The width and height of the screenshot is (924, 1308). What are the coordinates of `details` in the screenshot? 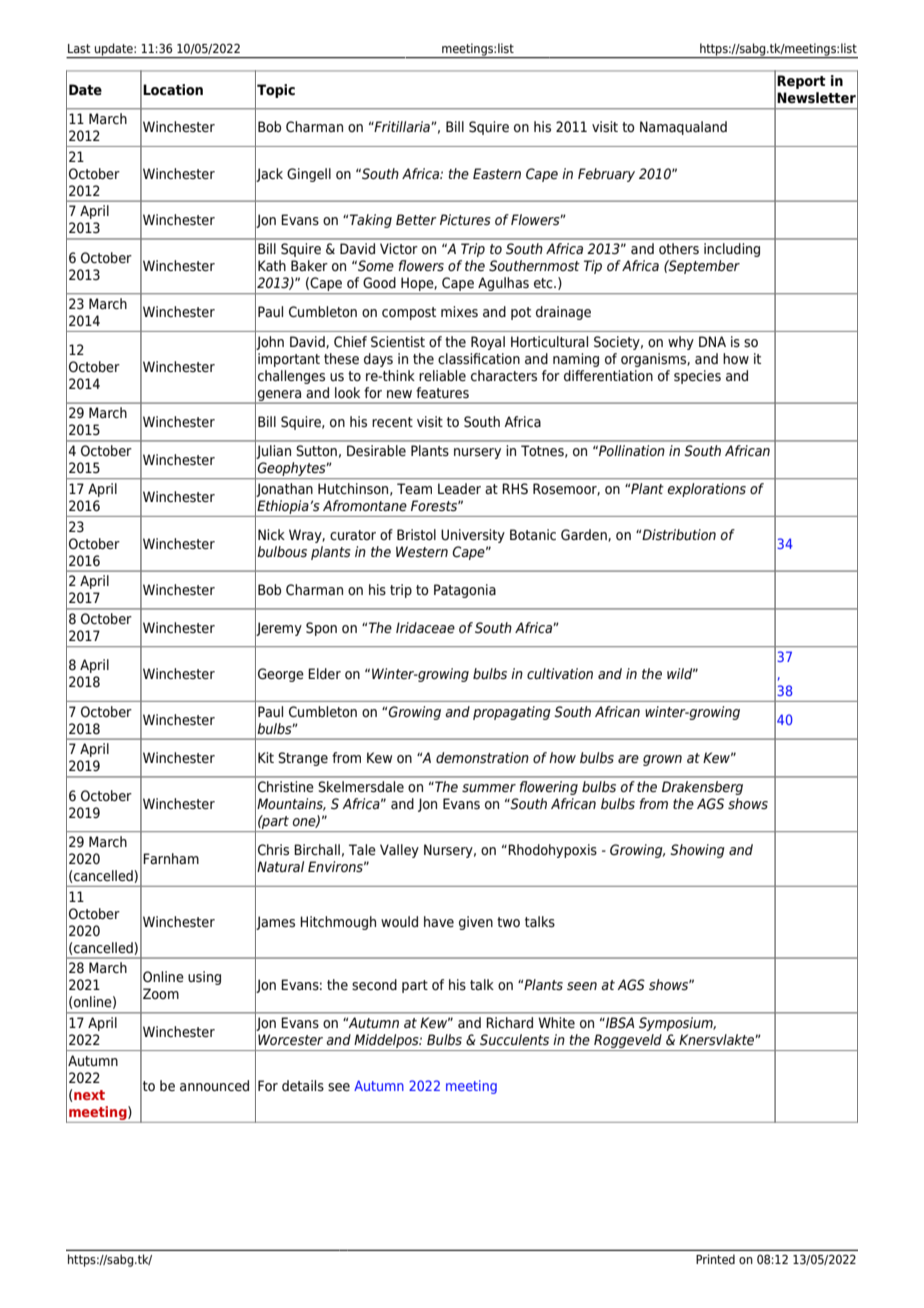 It's located at (303, 1086).
